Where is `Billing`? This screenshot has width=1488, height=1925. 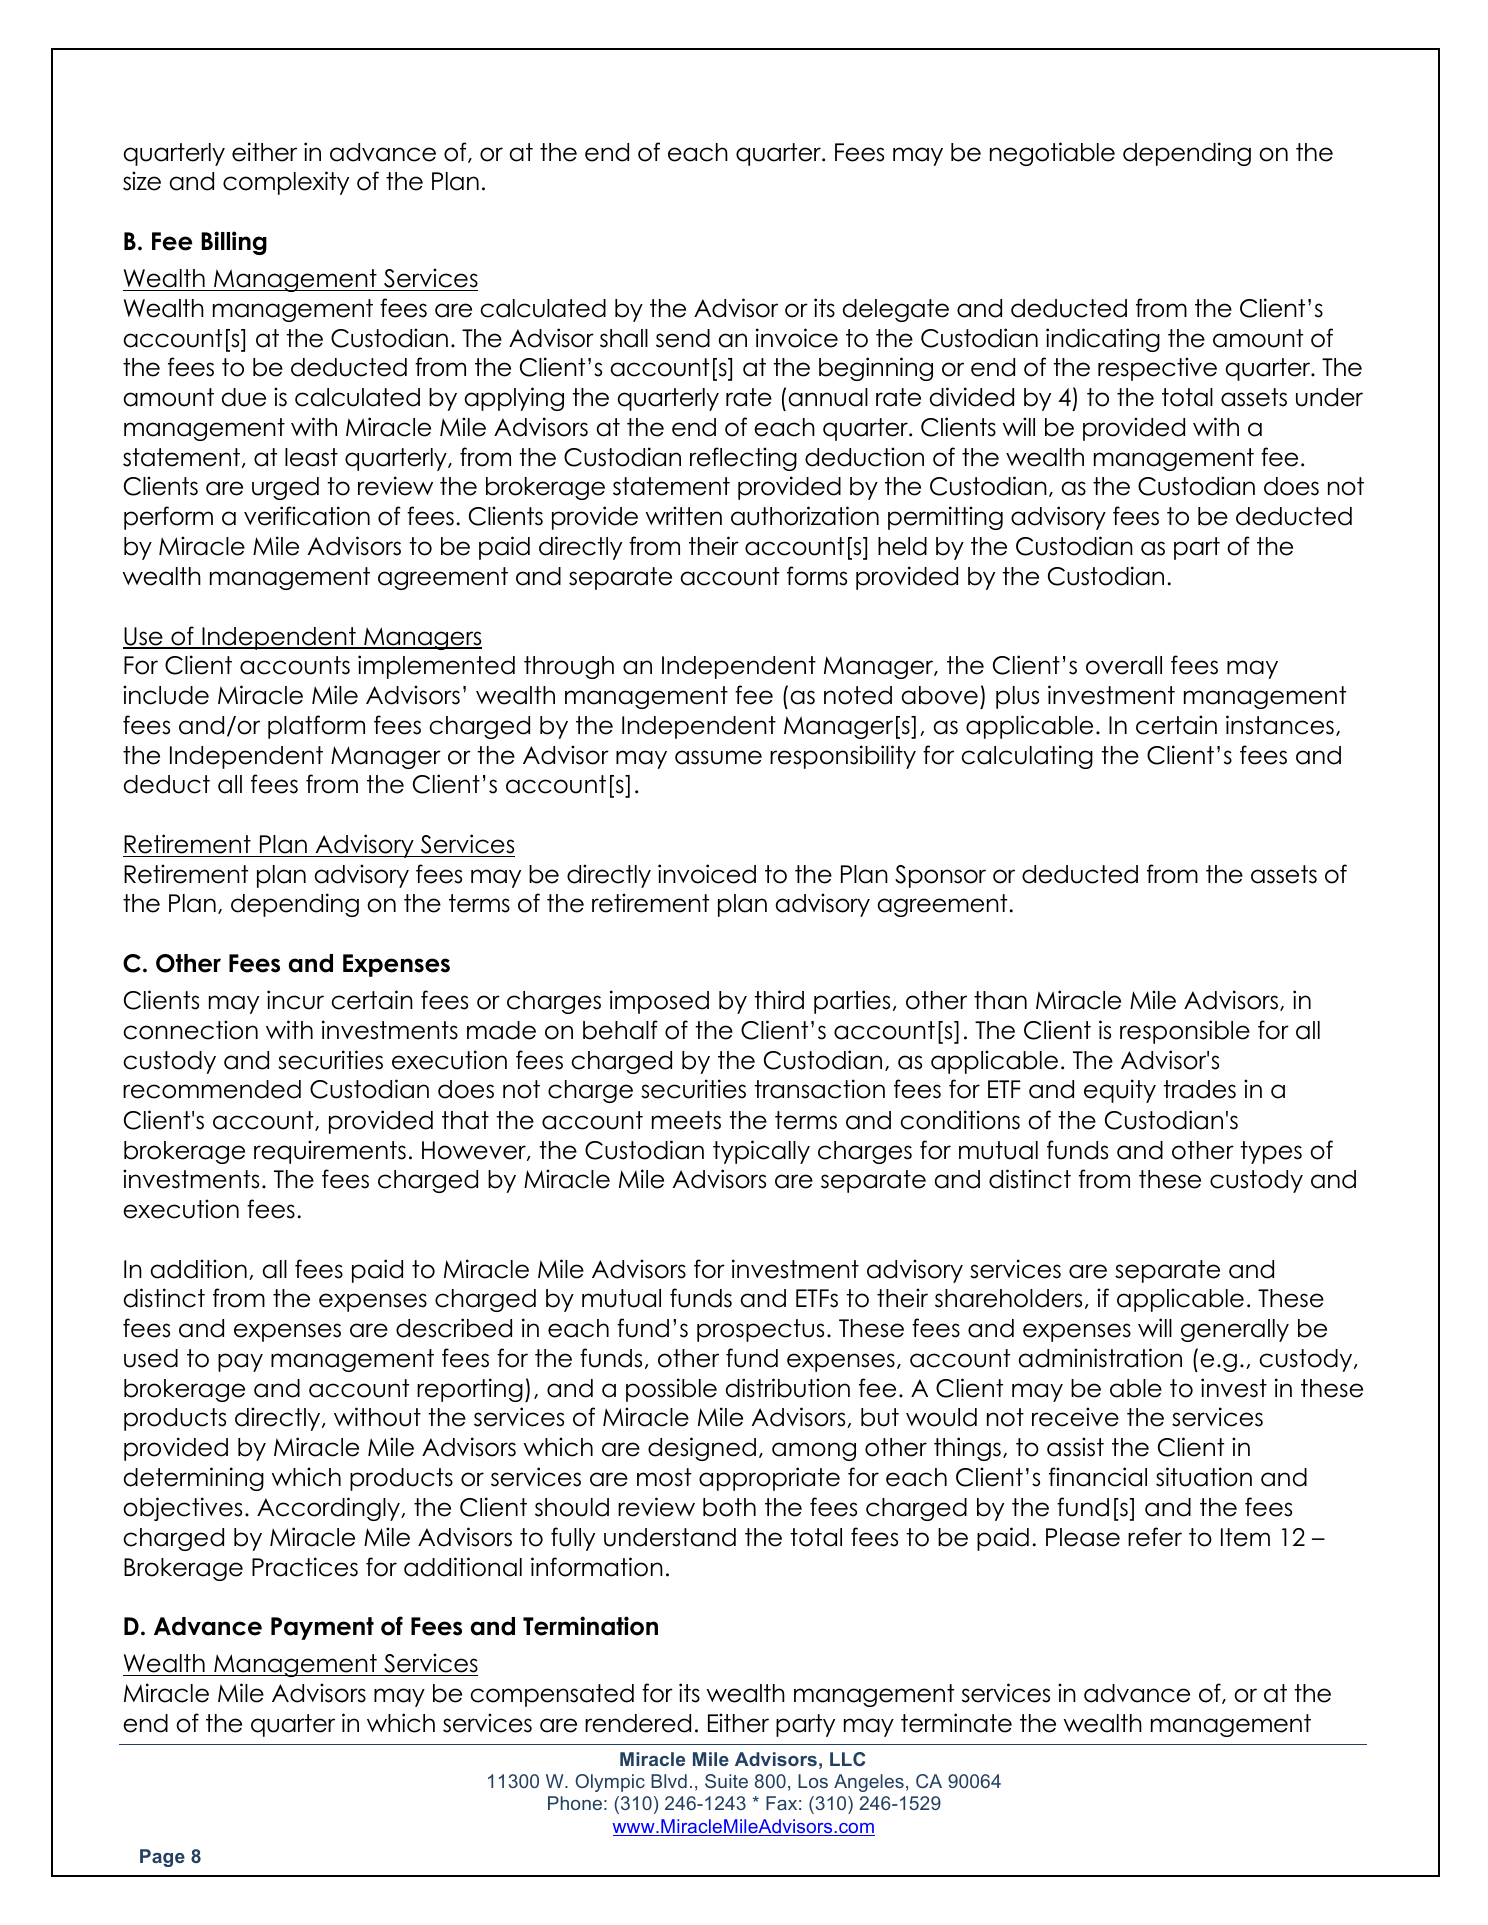 Billing is located at coordinates (234, 243).
